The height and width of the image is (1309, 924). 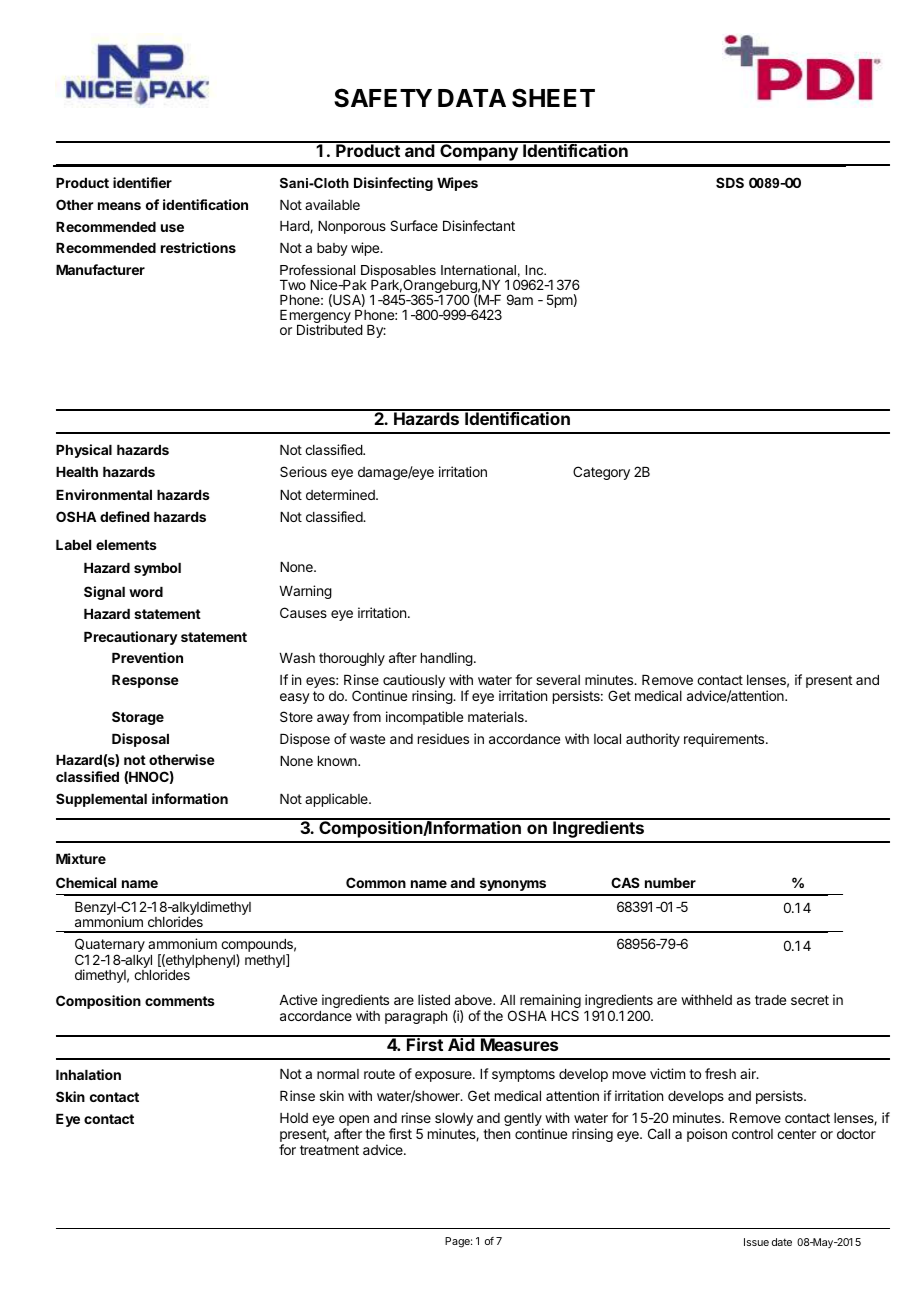 What do you see at coordinates (142, 182) in the image?
I see `identifier` at bounding box center [142, 182].
